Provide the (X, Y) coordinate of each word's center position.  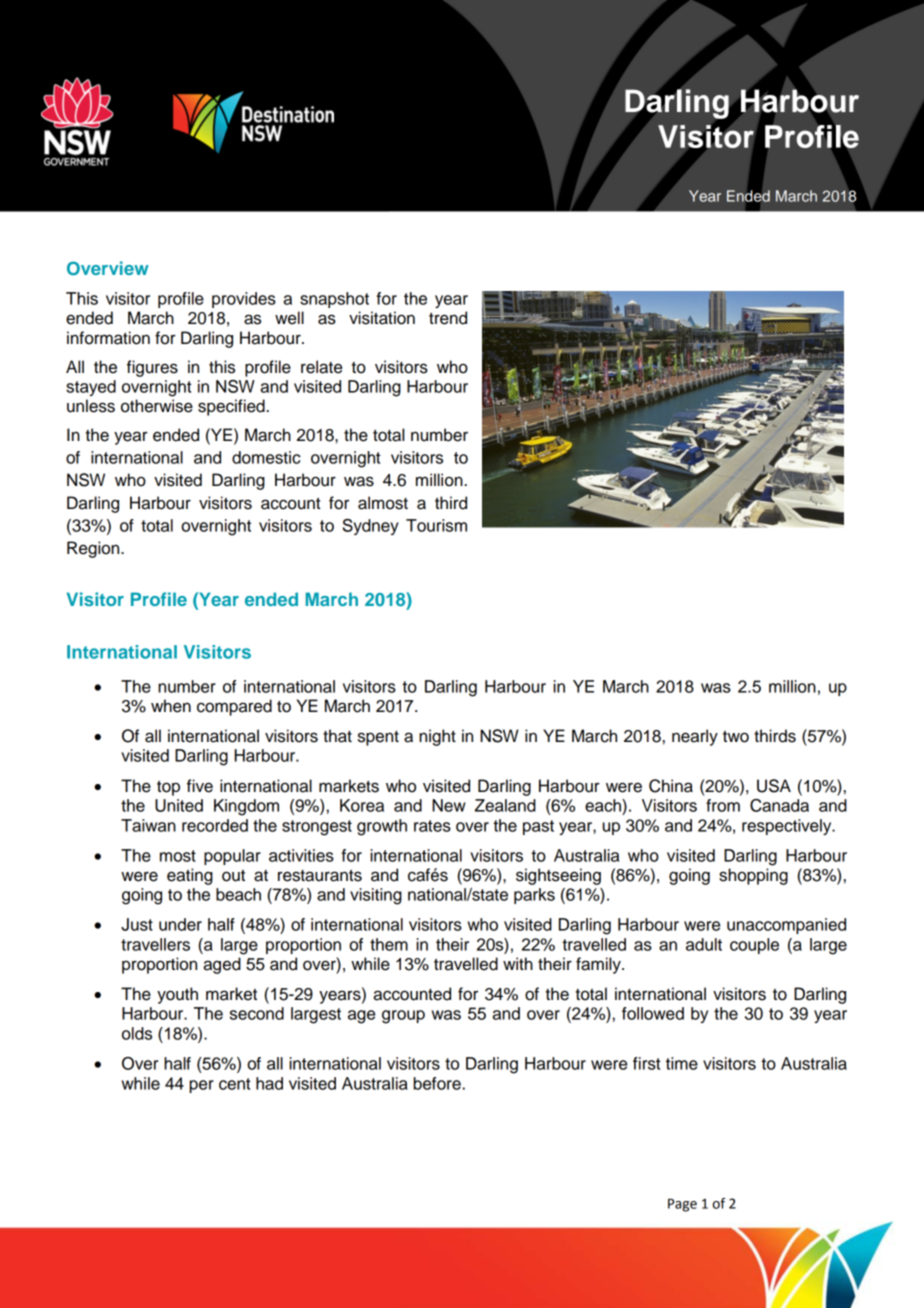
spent (378, 738)
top (168, 788)
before (437, 1083)
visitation (382, 318)
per (202, 1086)
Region (94, 549)
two (736, 737)
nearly (695, 737)
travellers (155, 944)
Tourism (436, 525)
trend (448, 318)
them (389, 944)
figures (152, 368)
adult (704, 944)
